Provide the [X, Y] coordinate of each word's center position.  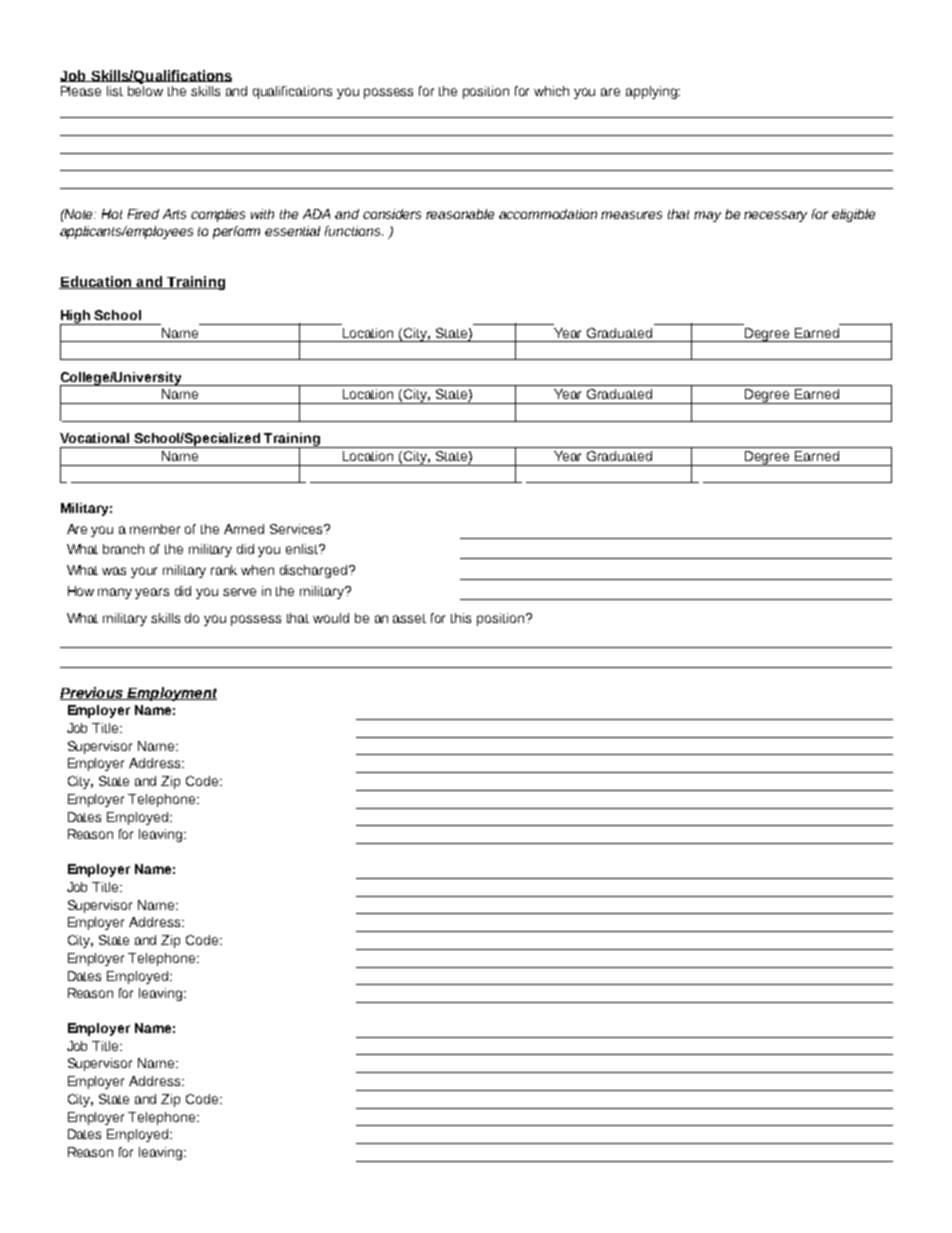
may [707, 216]
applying [652, 92]
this [461, 618]
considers [392, 214]
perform [236, 232]
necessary [775, 216]
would [331, 618]
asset [409, 618]
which [551, 91]
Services [297, 529]
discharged [315, 571]
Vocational [94, 438]
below [145, 91]
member [155, 529]
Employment [171, 694]
